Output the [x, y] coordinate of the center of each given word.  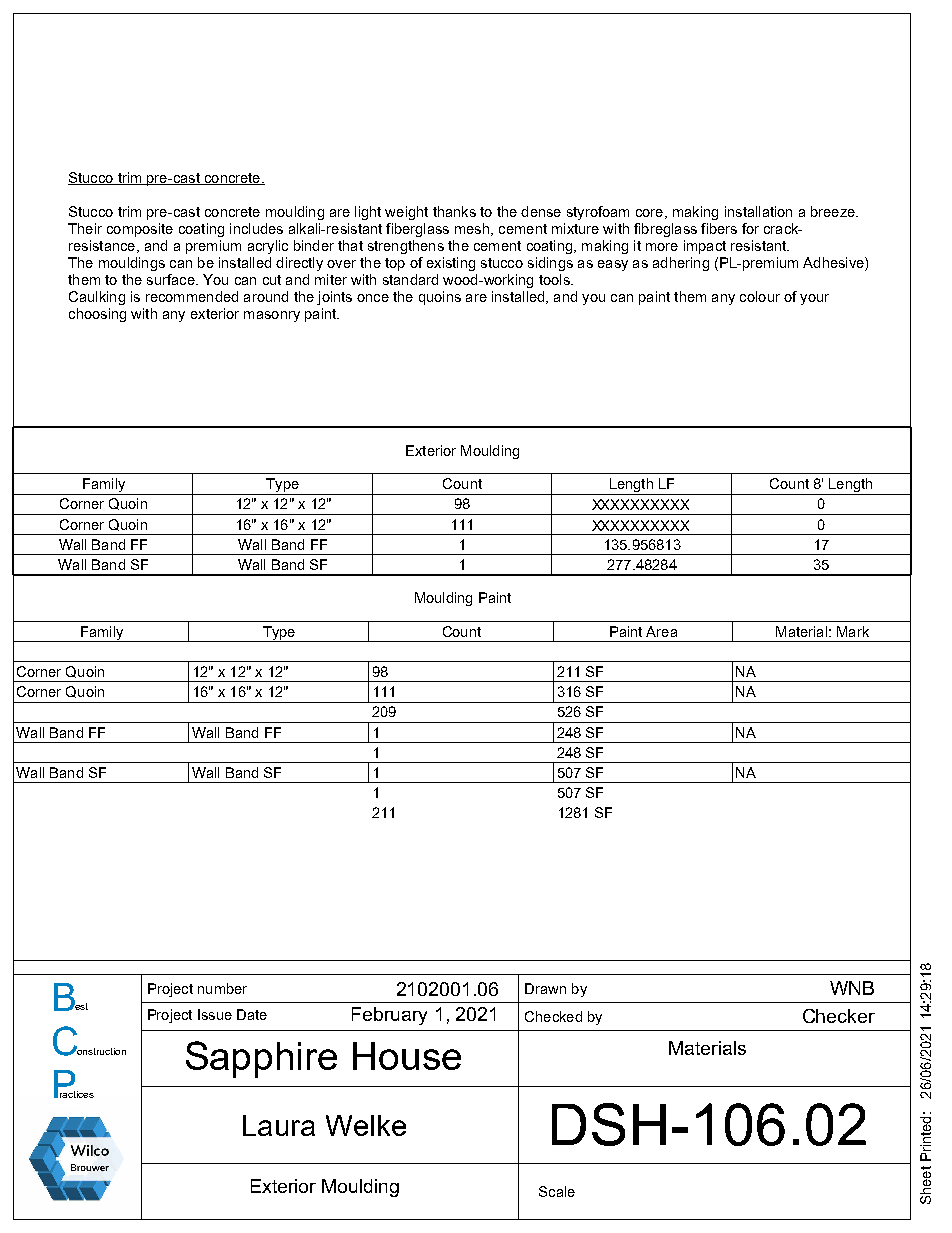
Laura [279, 1125]
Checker [839, 1016]
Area [661, 631]
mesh [473, 229]
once [373, 298]
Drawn [545, 988]
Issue [215, 1014]
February [389, 1016]
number [222, 988]
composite [140, 230]
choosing [97, 315]
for [750, 228]
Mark [853, 631]
